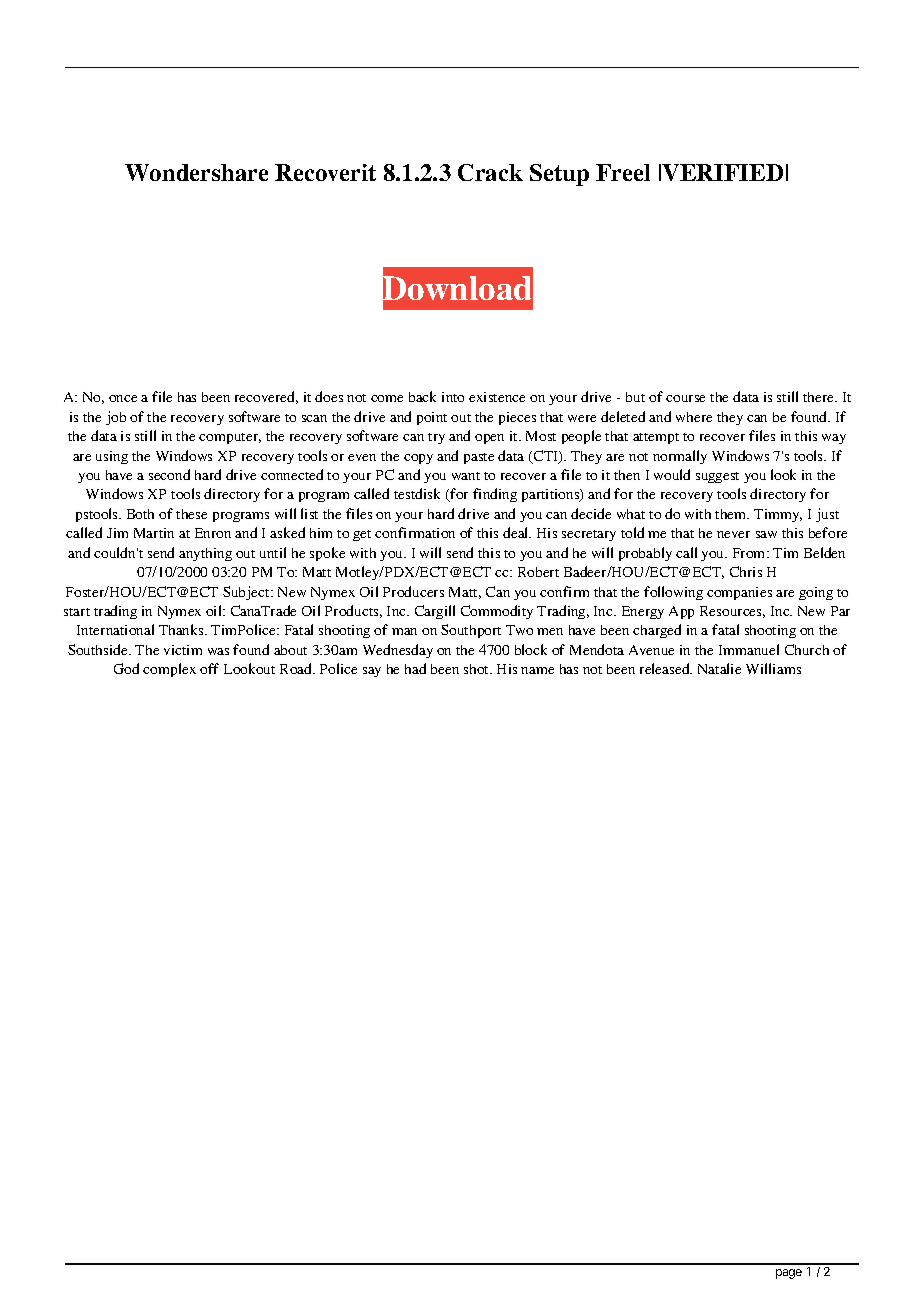 This document has height=1308, width=924. I want to click on deal, so click(517, 532).
